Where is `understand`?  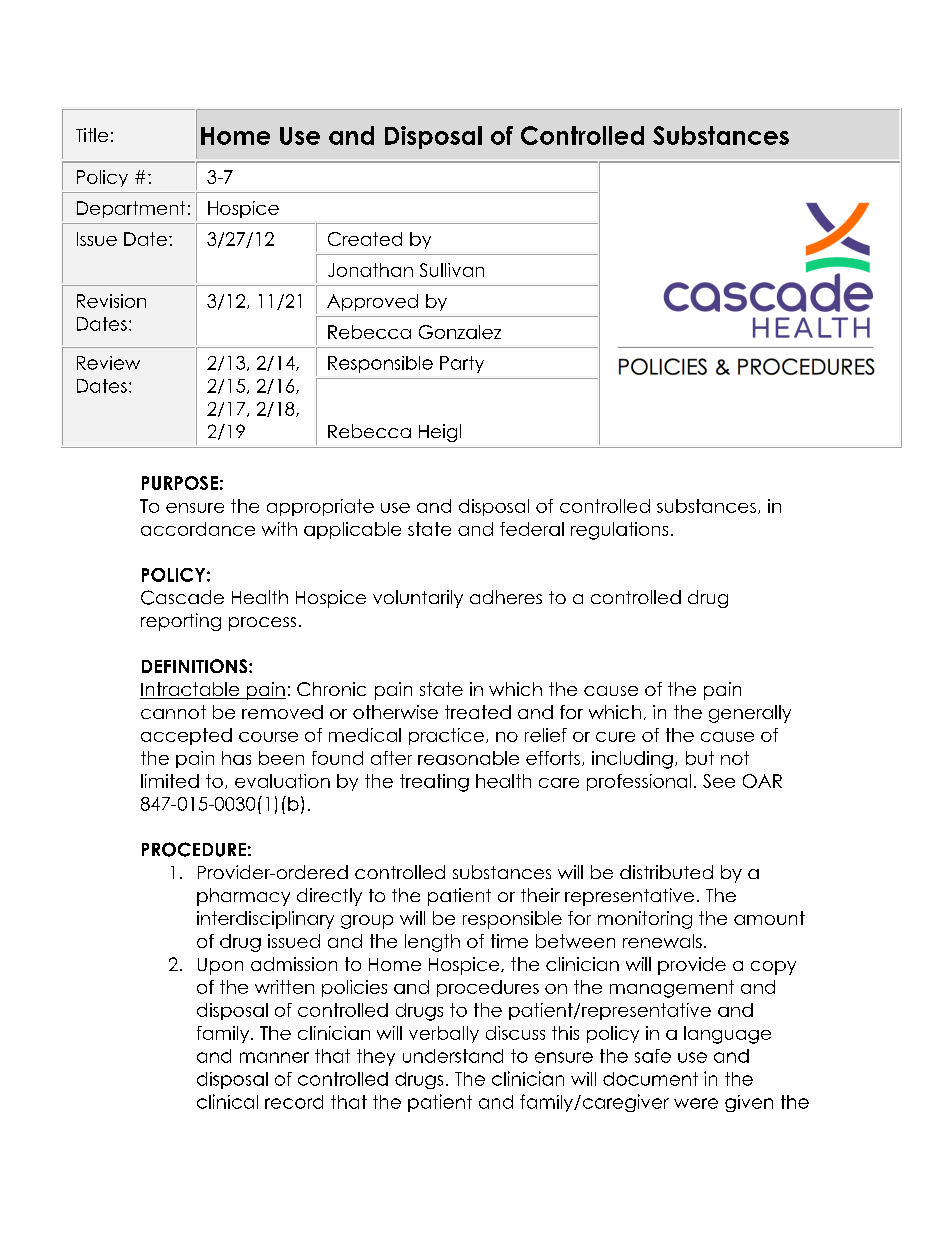
understand is located at coordinates (453, 1056).
